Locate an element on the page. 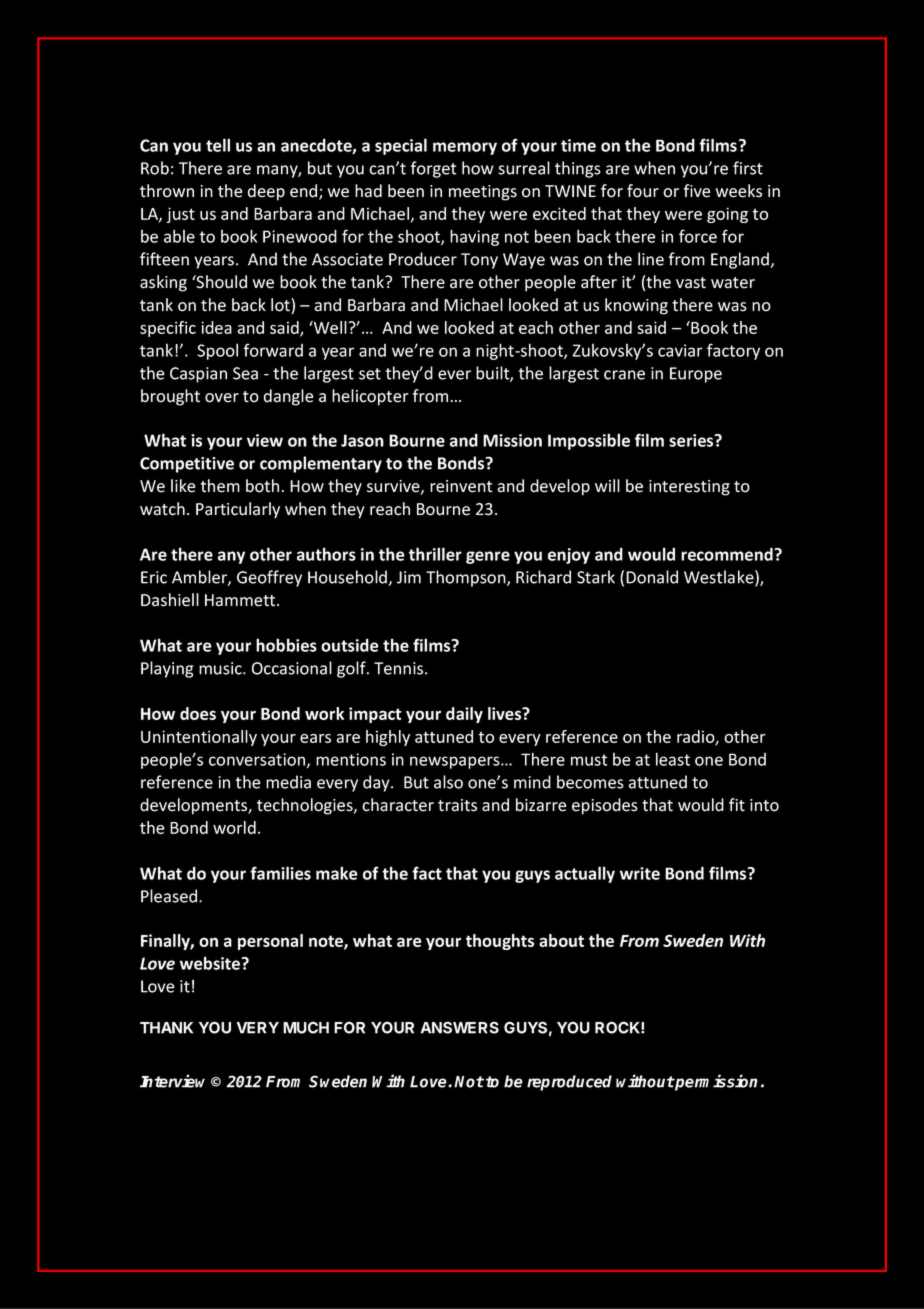 The image size is (924, 1309). five is located at coordinates (697, 191).
